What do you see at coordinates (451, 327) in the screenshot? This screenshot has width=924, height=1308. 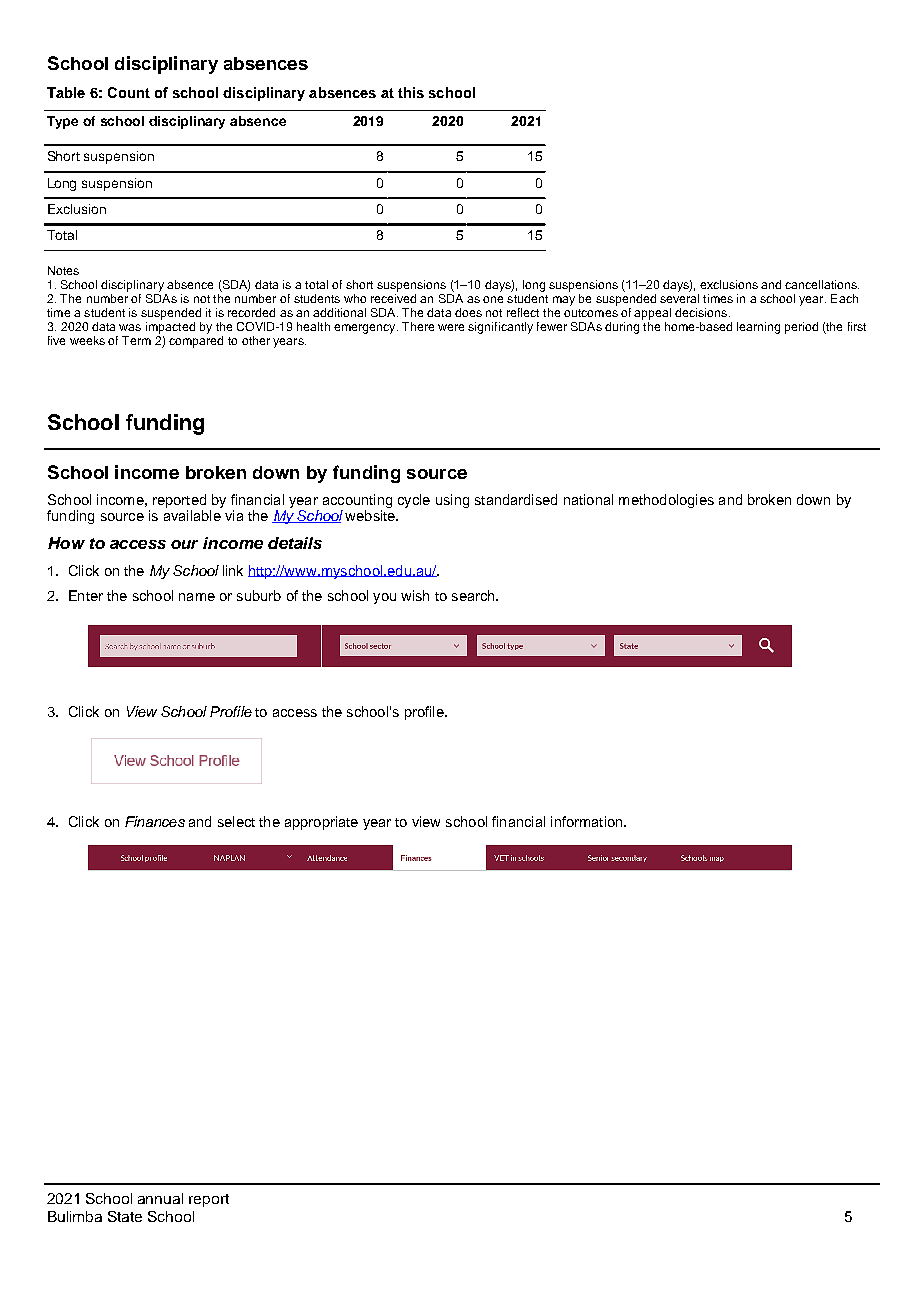 I see `were` at bounding box center [451, 327].
